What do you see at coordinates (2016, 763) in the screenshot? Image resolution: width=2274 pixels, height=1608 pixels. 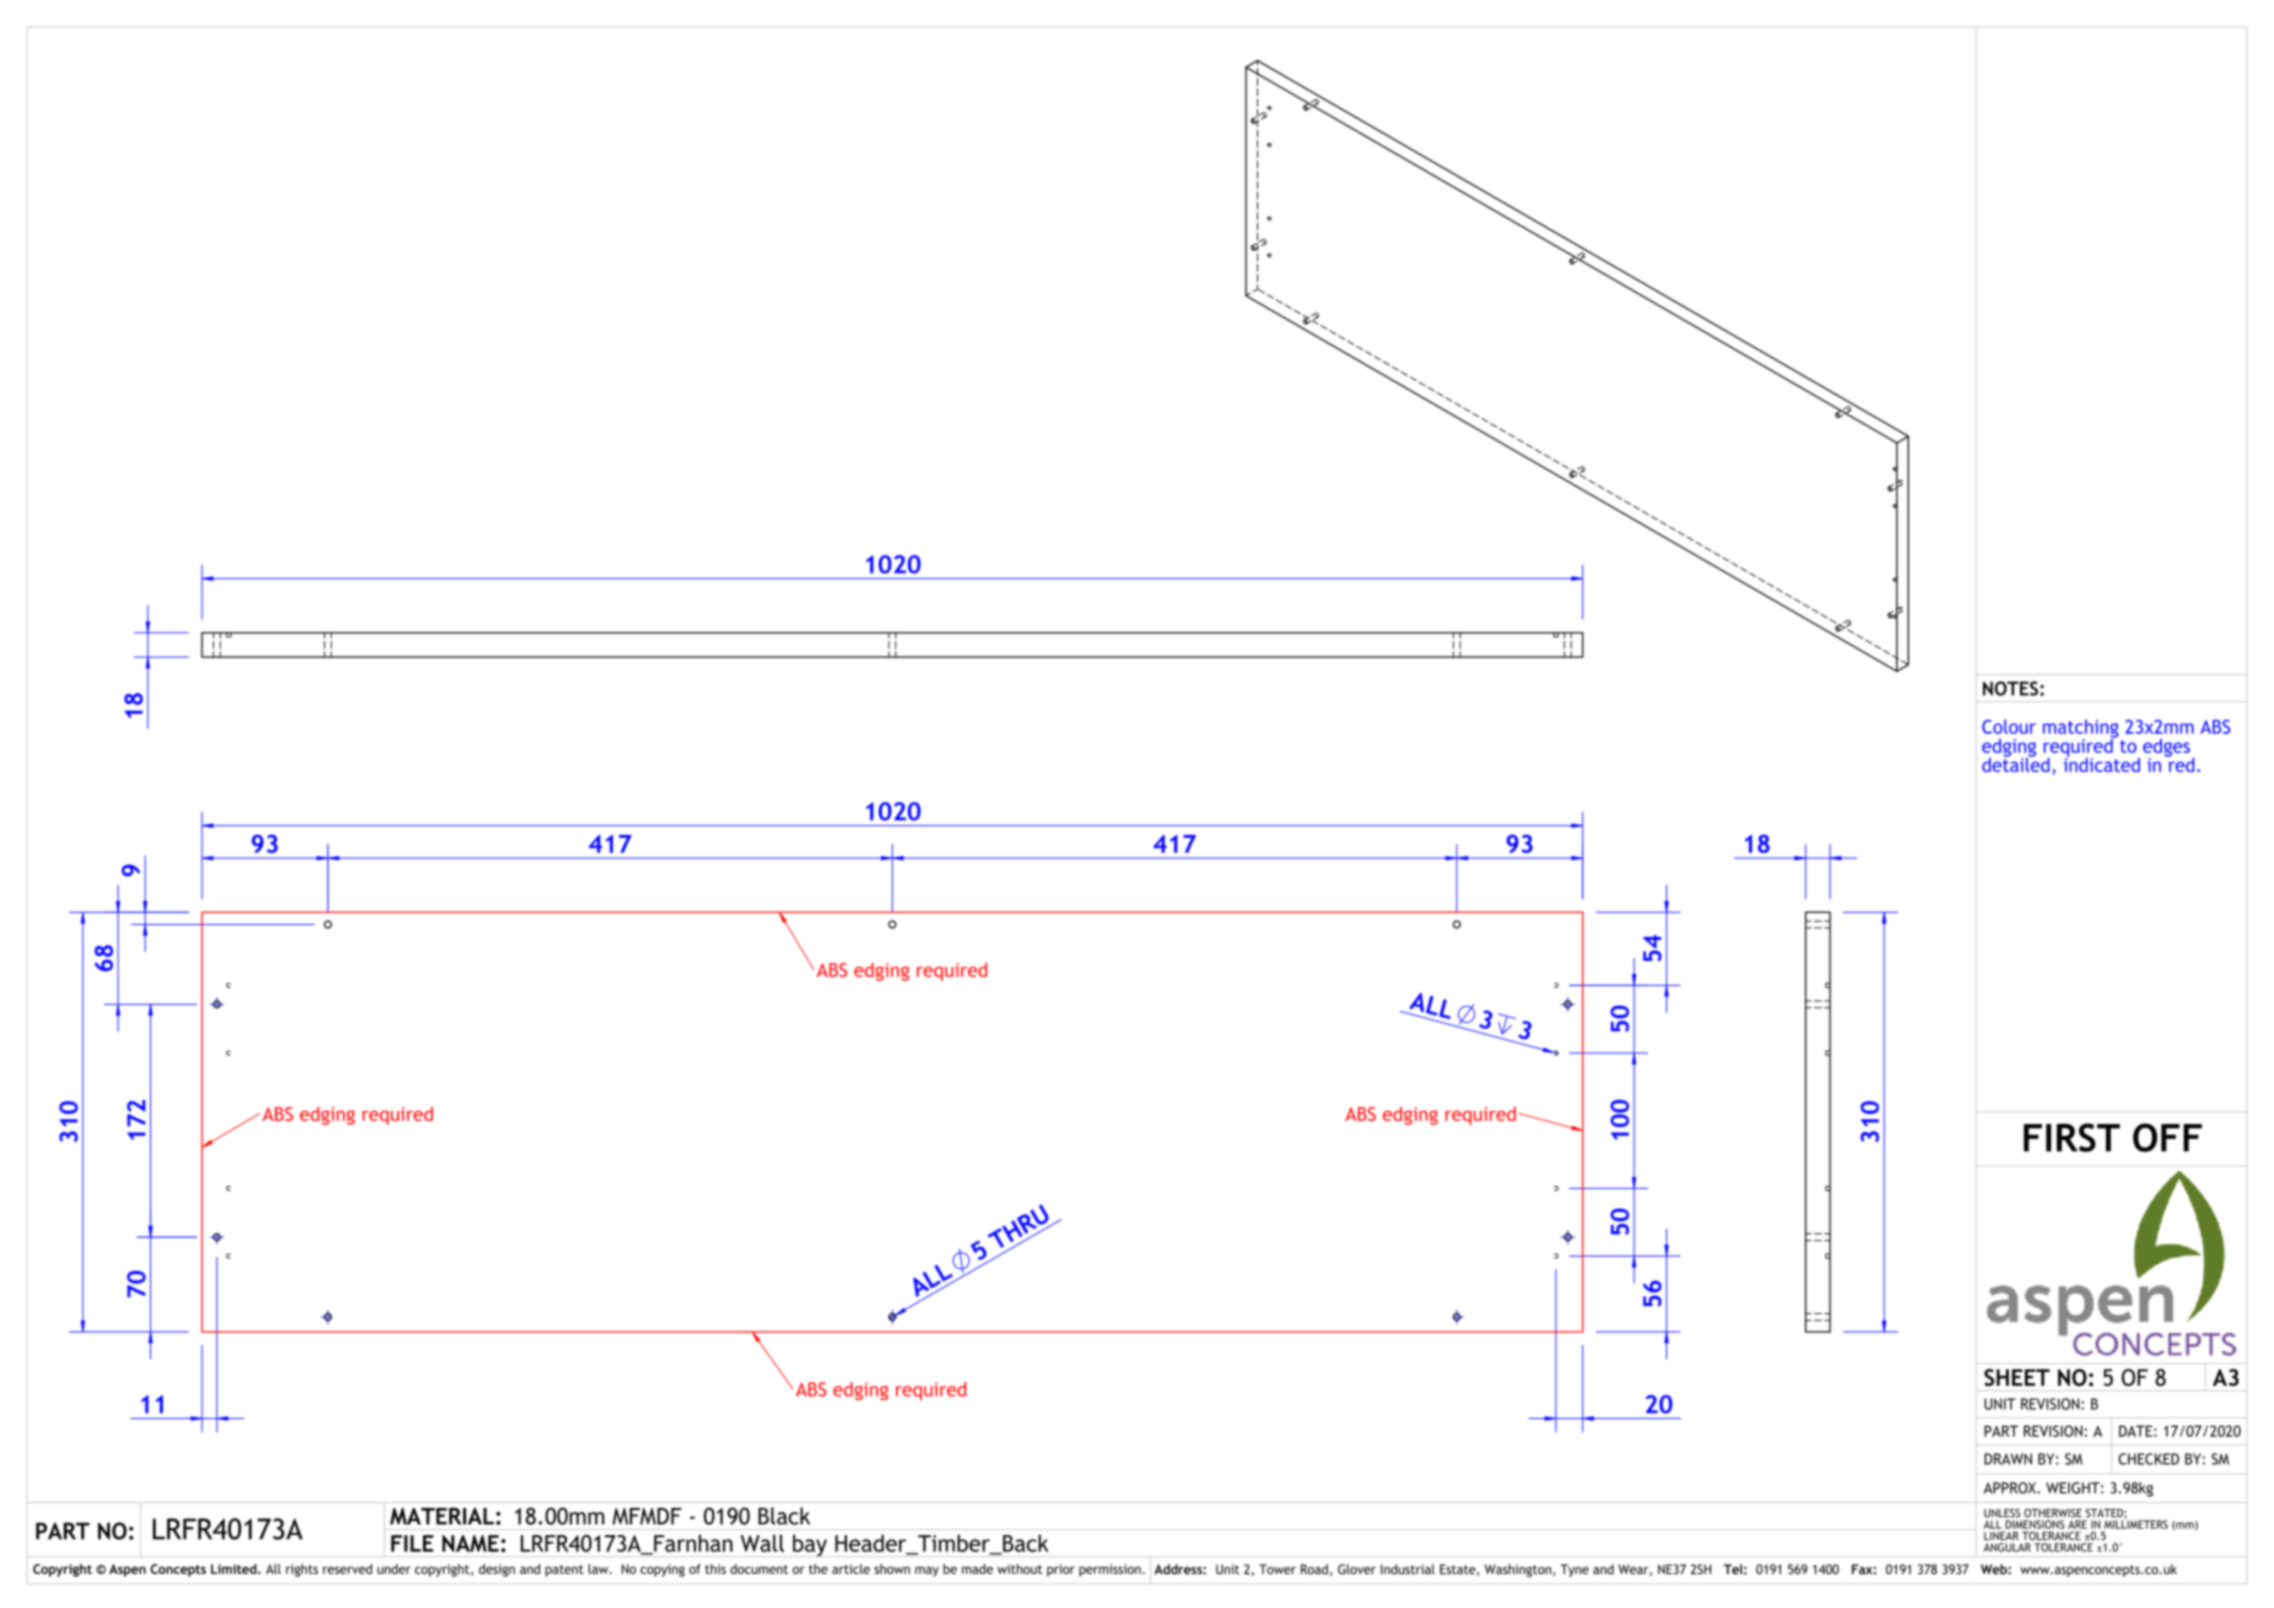 I see `detailed` at bounding box center [2016, 763].
